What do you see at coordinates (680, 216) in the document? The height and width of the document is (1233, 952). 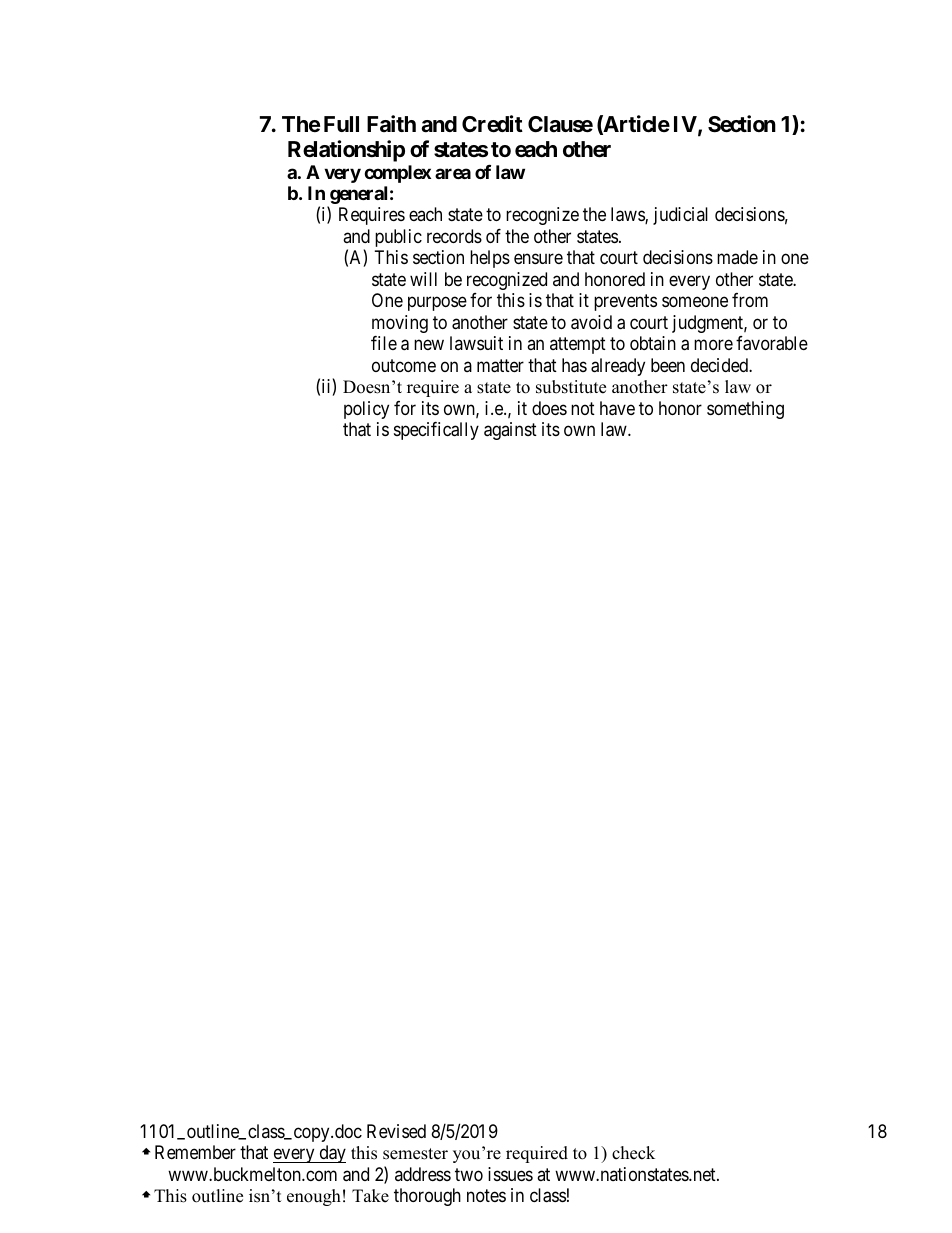 I see `judicial` at bounding box center [680, 216].
